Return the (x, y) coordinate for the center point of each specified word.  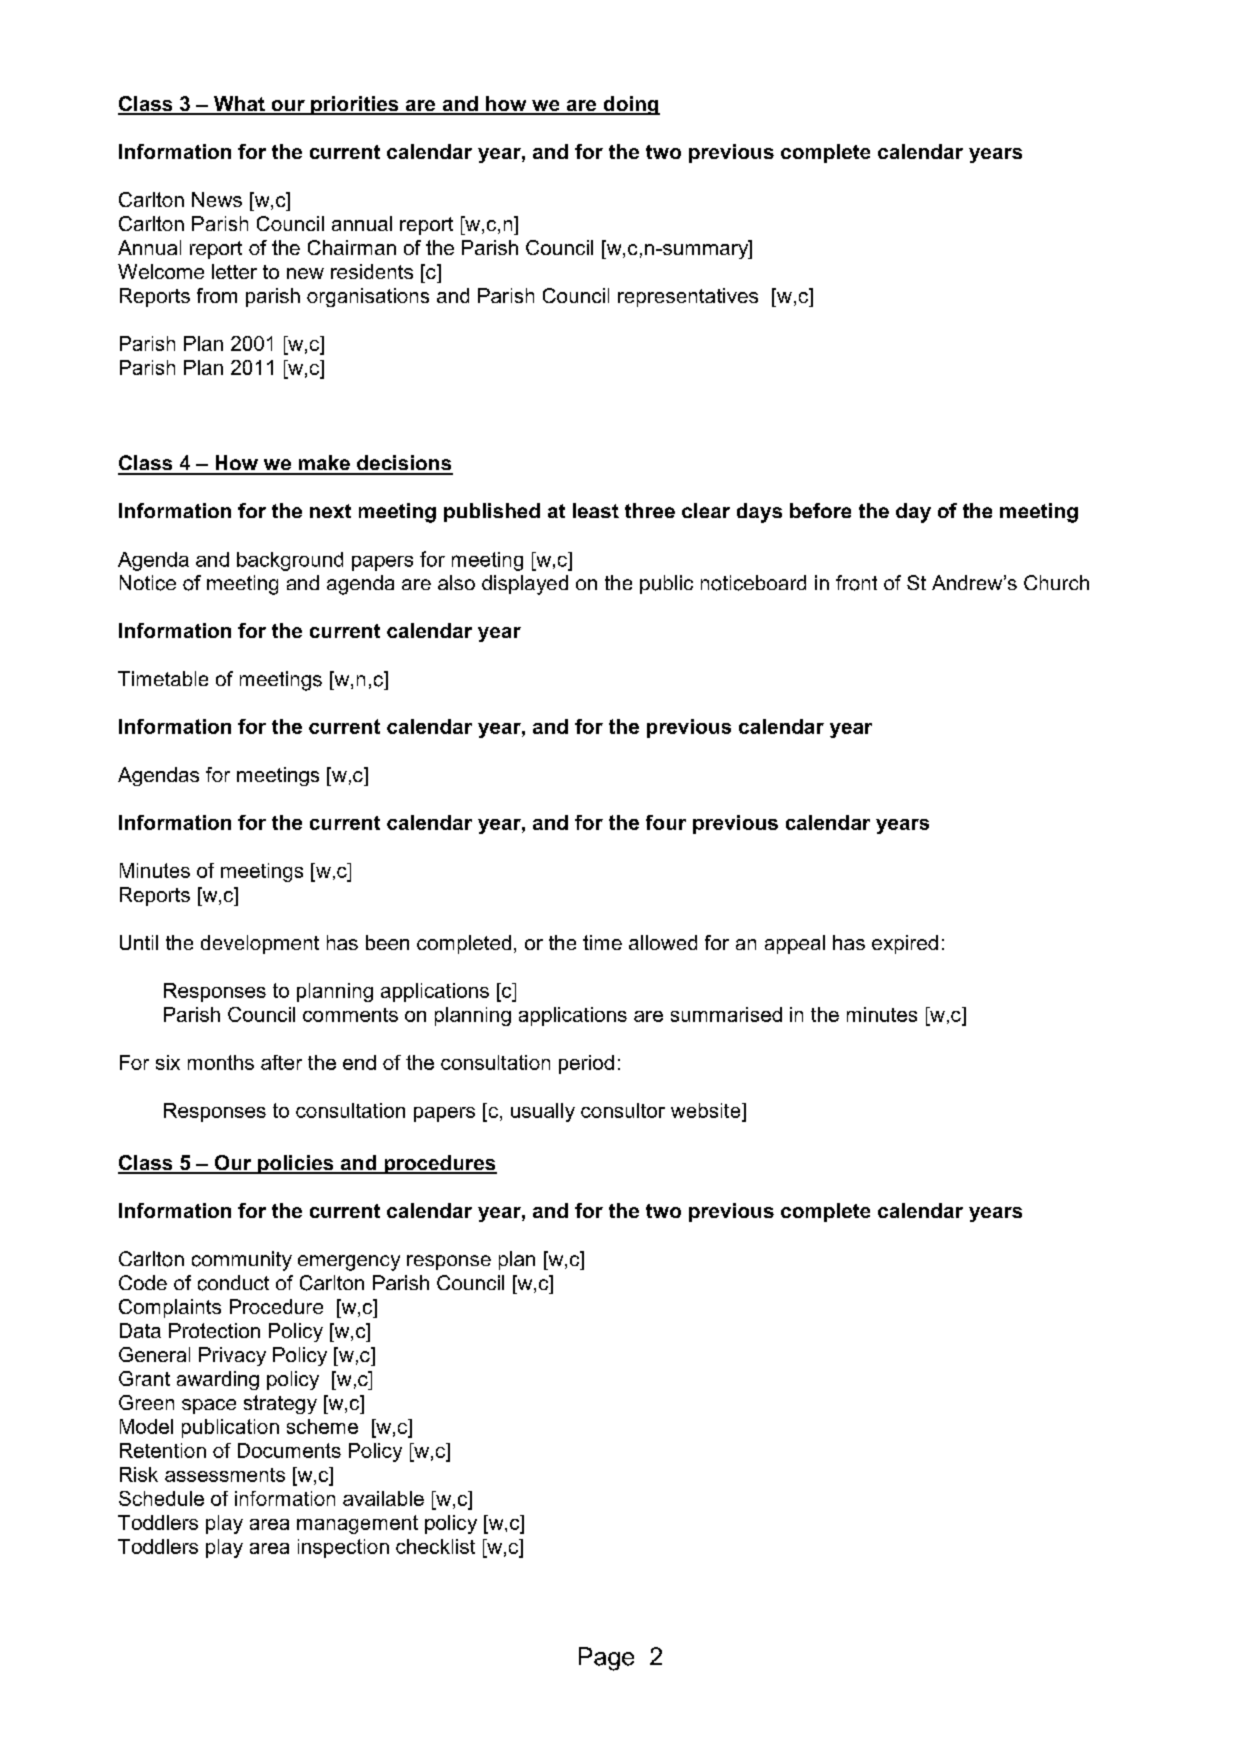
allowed (663, 942)
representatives (688, 297)
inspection (343, 1548)
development (260, 944)
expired (905, 944)
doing (630, 105)
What (239, 105)
